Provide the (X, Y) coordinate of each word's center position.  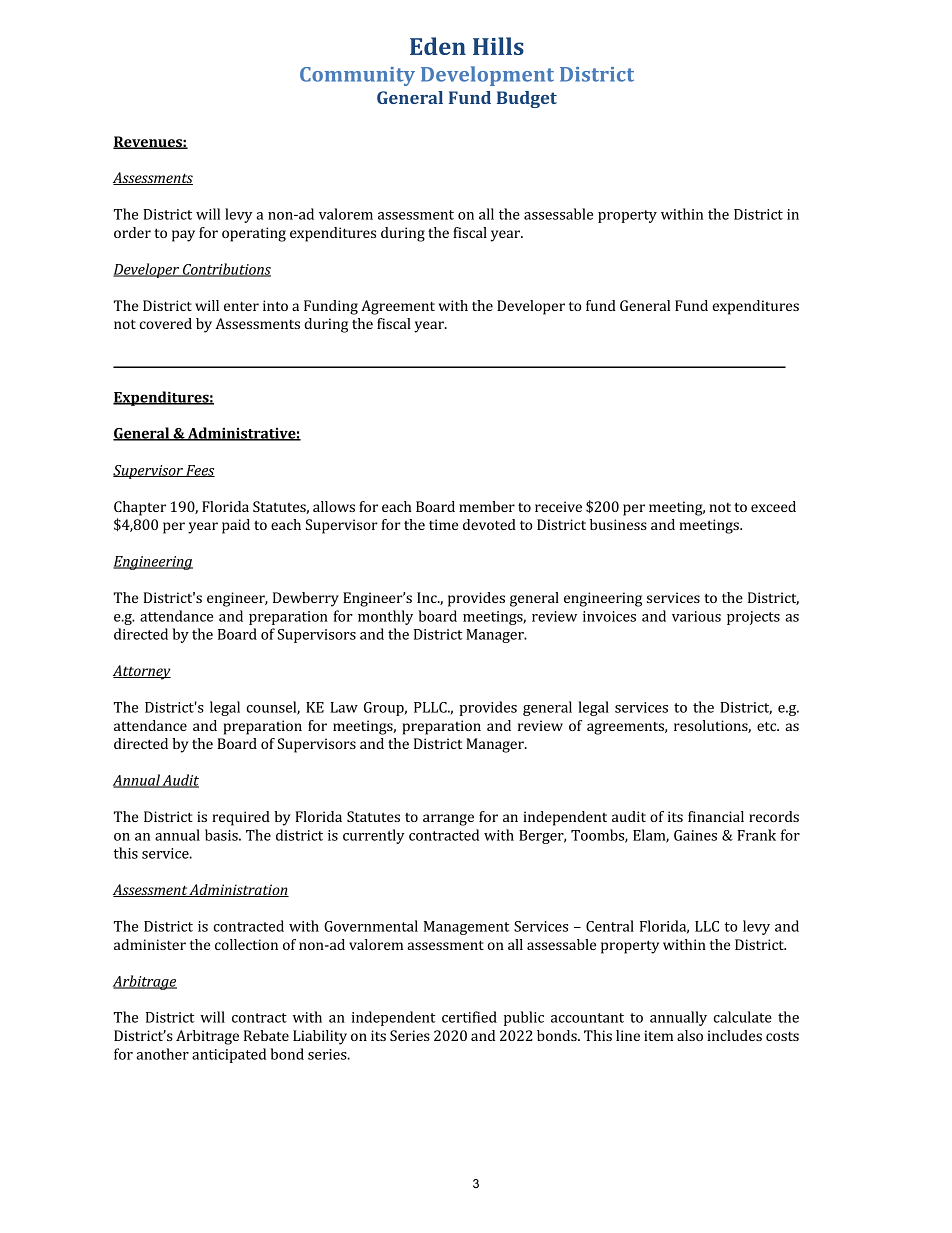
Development (487, 76)
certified (469, 1017)
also (690, 1035)
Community (357, 76)
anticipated (229, 1055)
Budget (527, 99)
